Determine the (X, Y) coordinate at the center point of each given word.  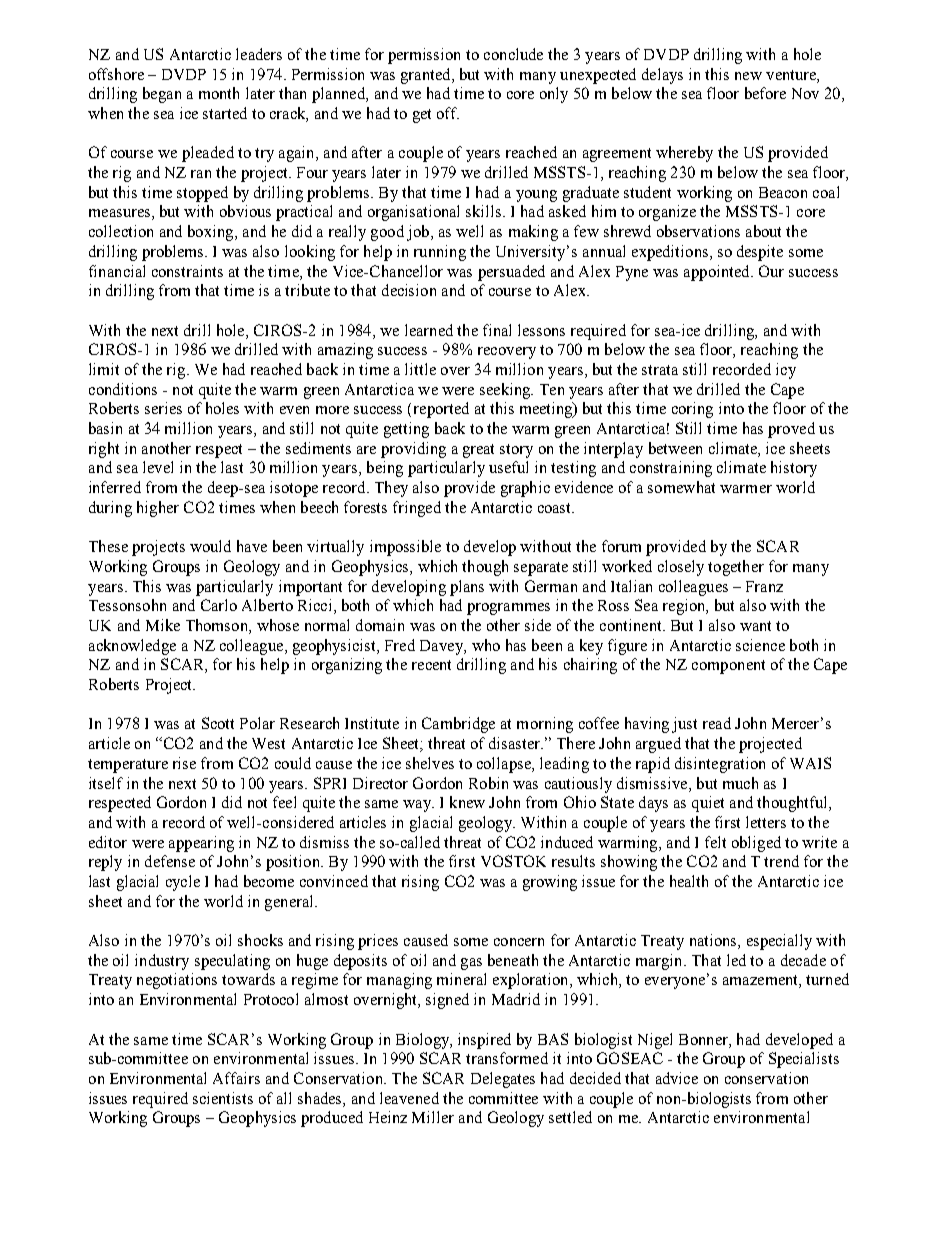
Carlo (219, 605)
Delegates (503, 1080)
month (219, 93)
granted (427, 76)
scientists (223, 1098)
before (765, 93)
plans (467, 588)
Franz (764, 586)
